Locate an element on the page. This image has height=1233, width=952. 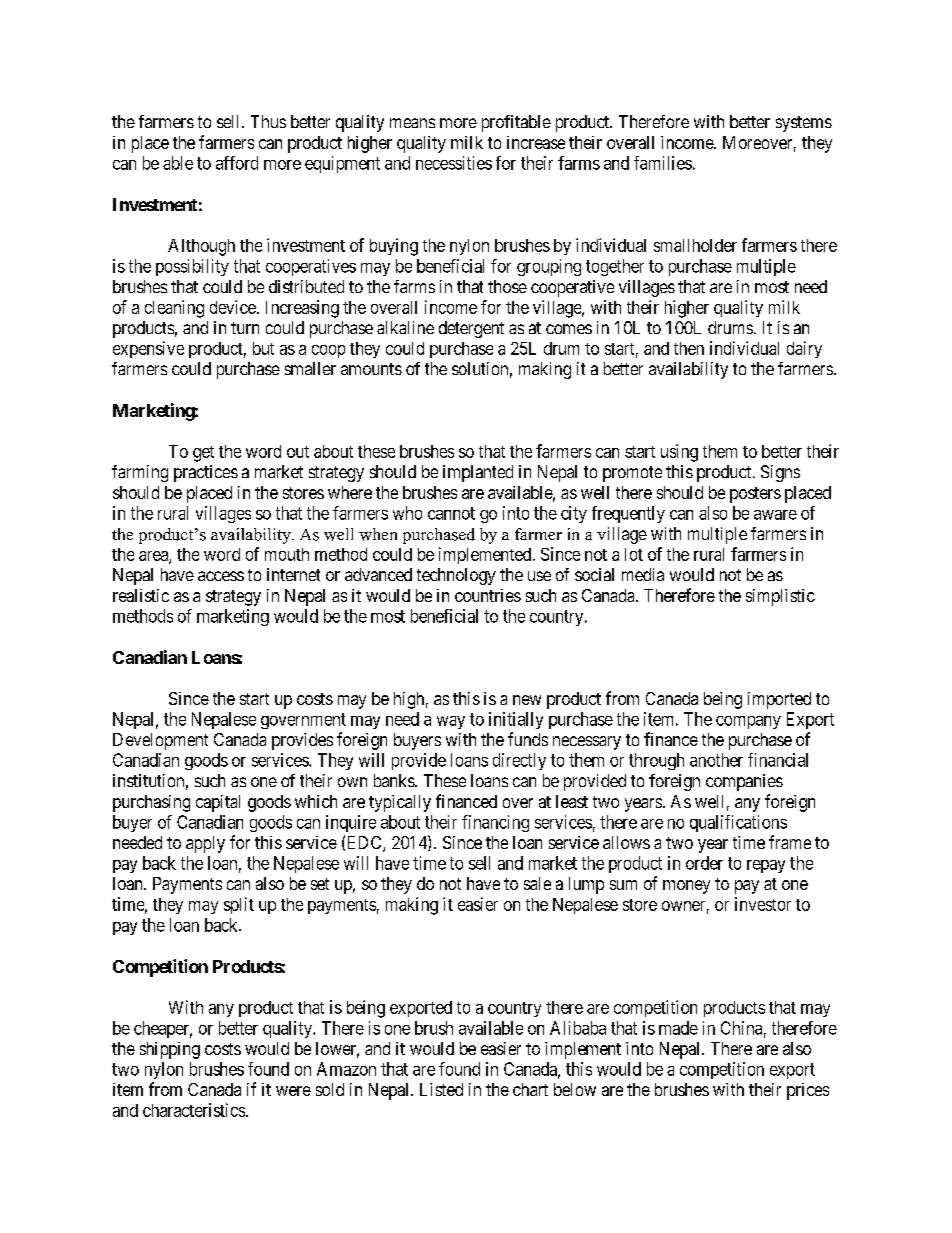
turn is located at coordinates (245, 328).
